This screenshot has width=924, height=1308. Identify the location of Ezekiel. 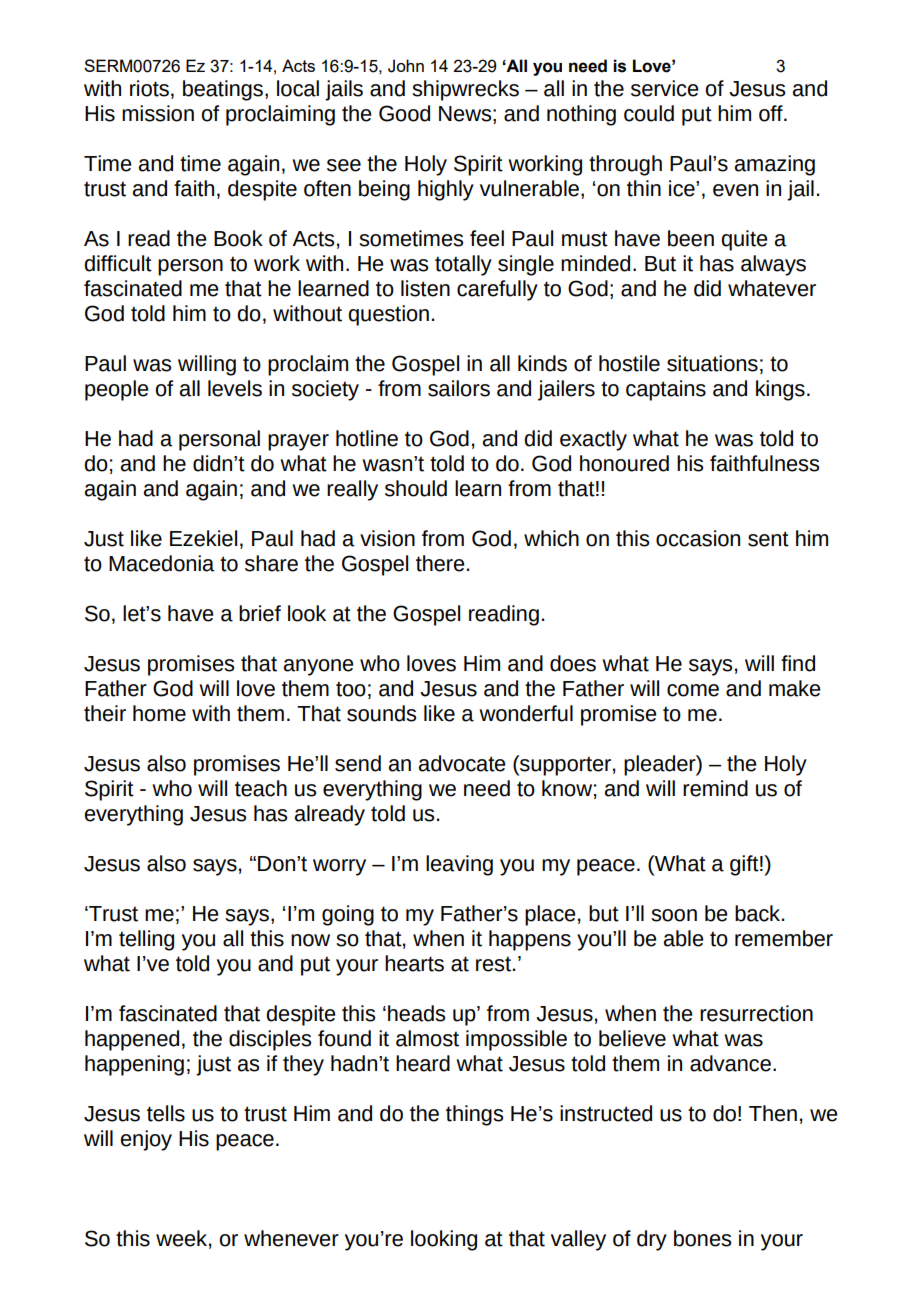
(203, 538).
